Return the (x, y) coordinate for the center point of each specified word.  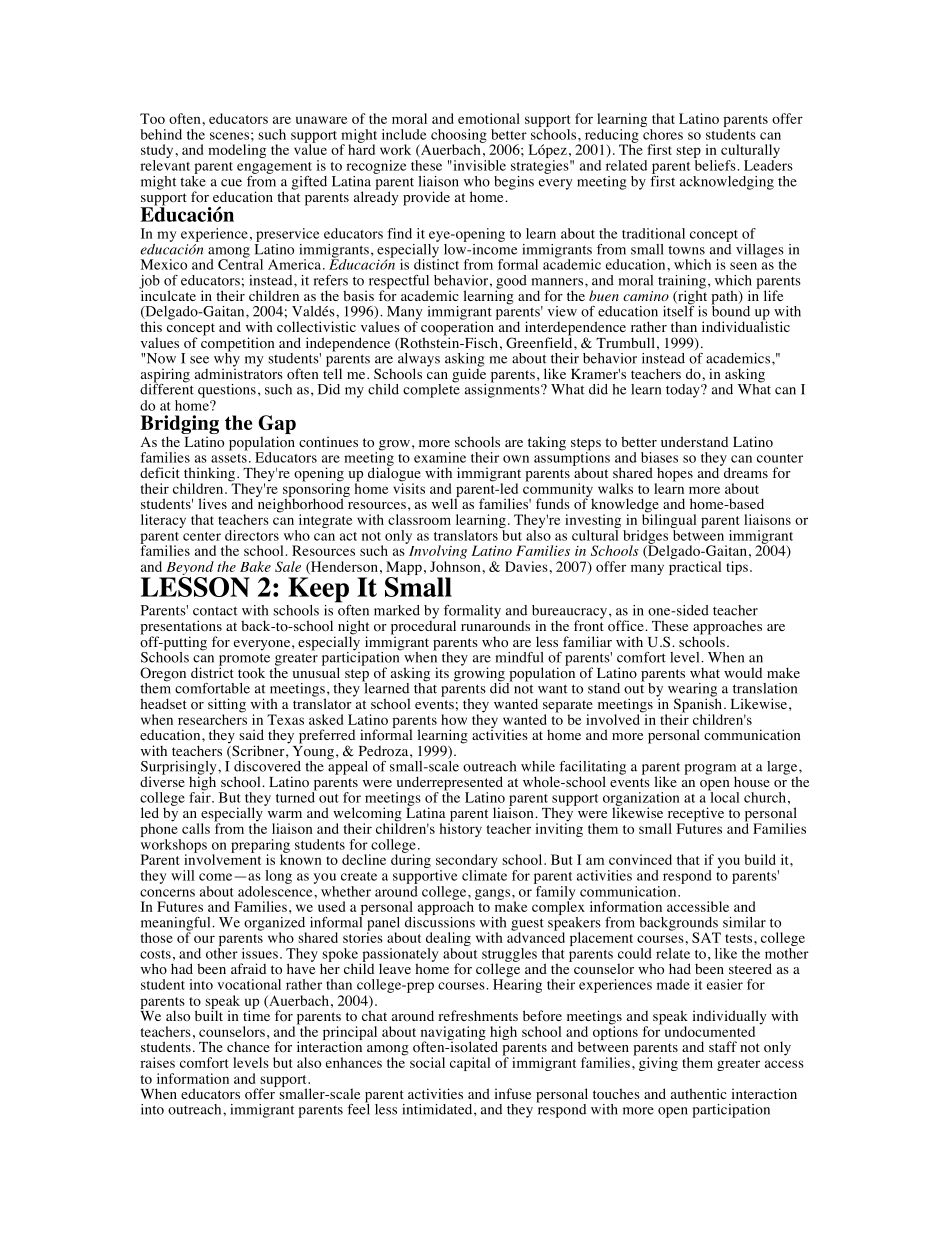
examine (440, 457)
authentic (699, 1093)
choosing (459, 137)
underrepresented (449, 784)
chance (248, 1047)
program (710, 770)
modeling (237, 151)
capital (470, 1064)
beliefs (716, 165)
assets (229, 458)
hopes (674, 476)
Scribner (258, 752)
